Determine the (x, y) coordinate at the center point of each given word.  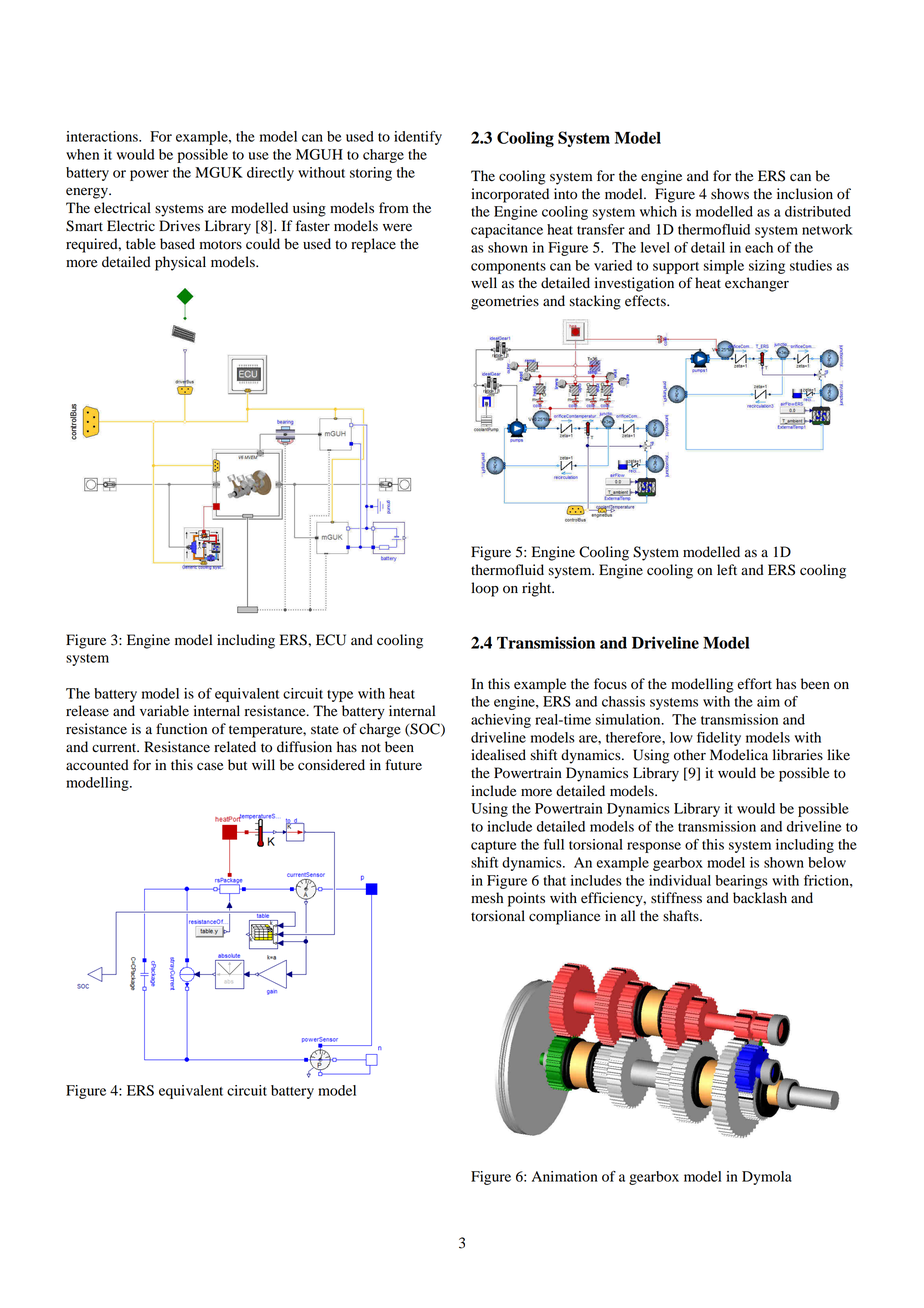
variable (164, 711)
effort (754, 684)
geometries (505, 302)
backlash (760, 898)
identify (418, 138)
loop (485, 589)
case (210, 766)
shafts (682, 915)
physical (180, 263)
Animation (565, 1176)
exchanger (757, 284)
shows (730, 194)
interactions (103, 136)
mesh (487, 898)
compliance (564, 917)
